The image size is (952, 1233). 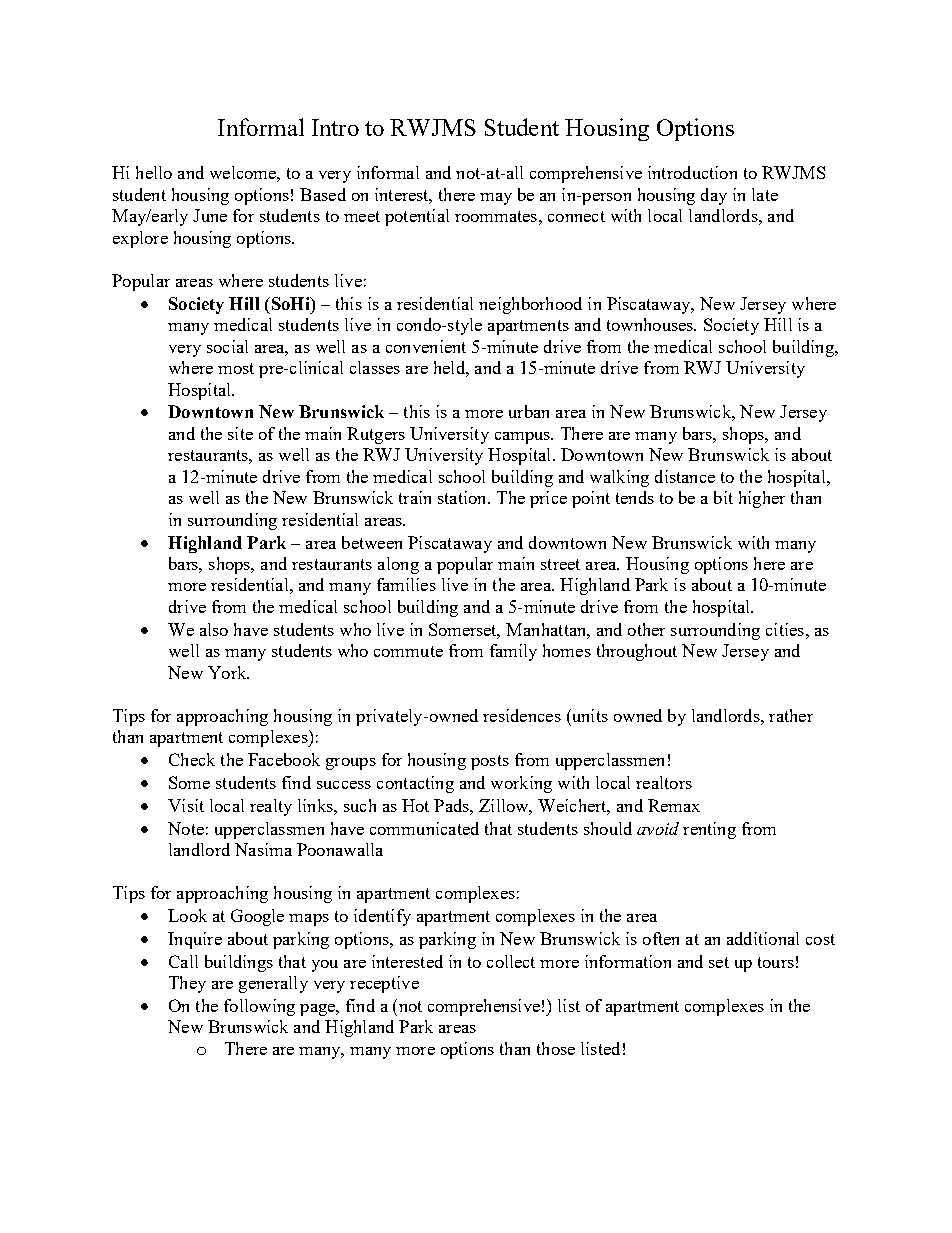 What do you see at coordinates (214, 629) in the screenshot?
I see `also` at bounding box center [214, 629].
